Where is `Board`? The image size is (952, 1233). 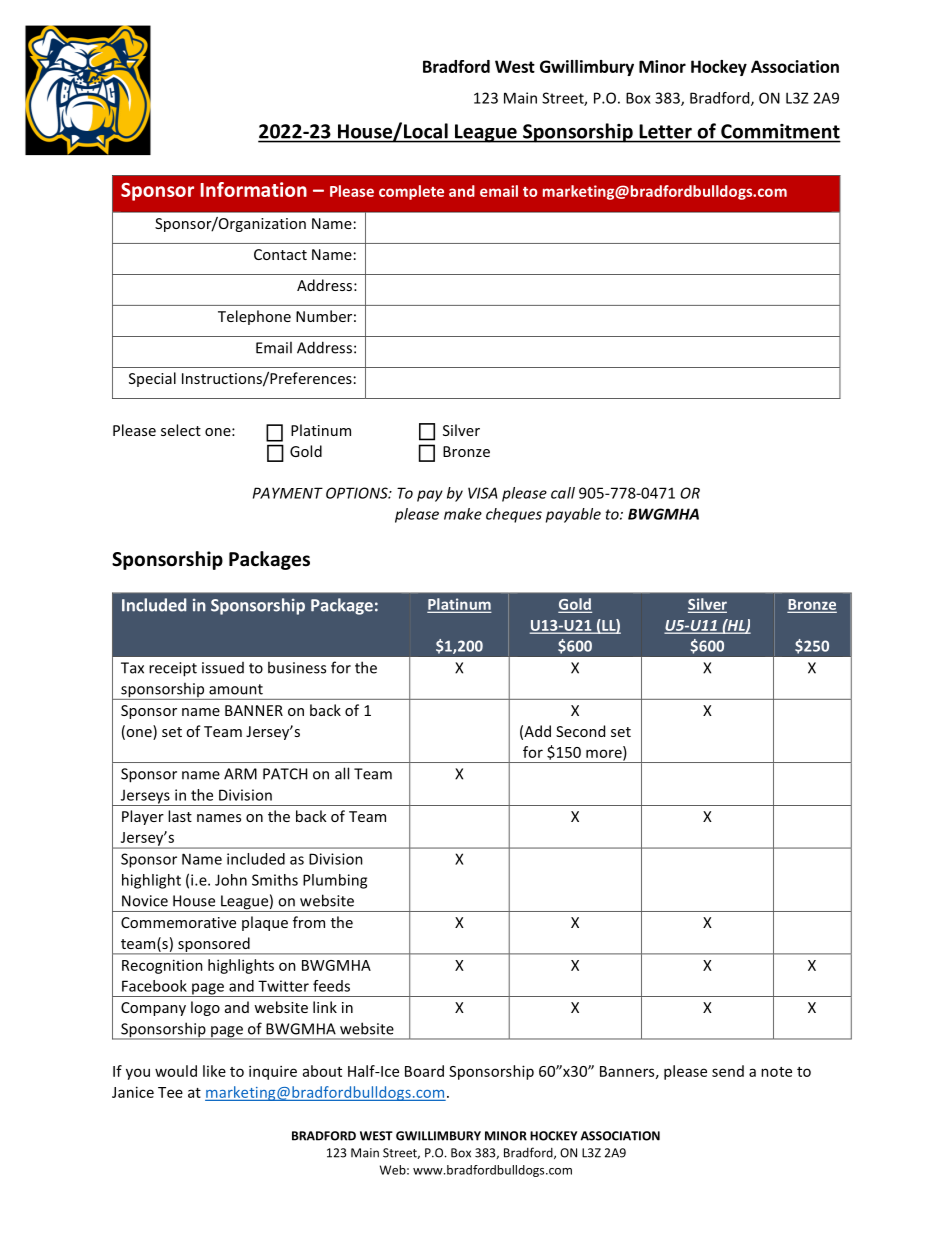 Board is located at coordinates (424, 1071).
